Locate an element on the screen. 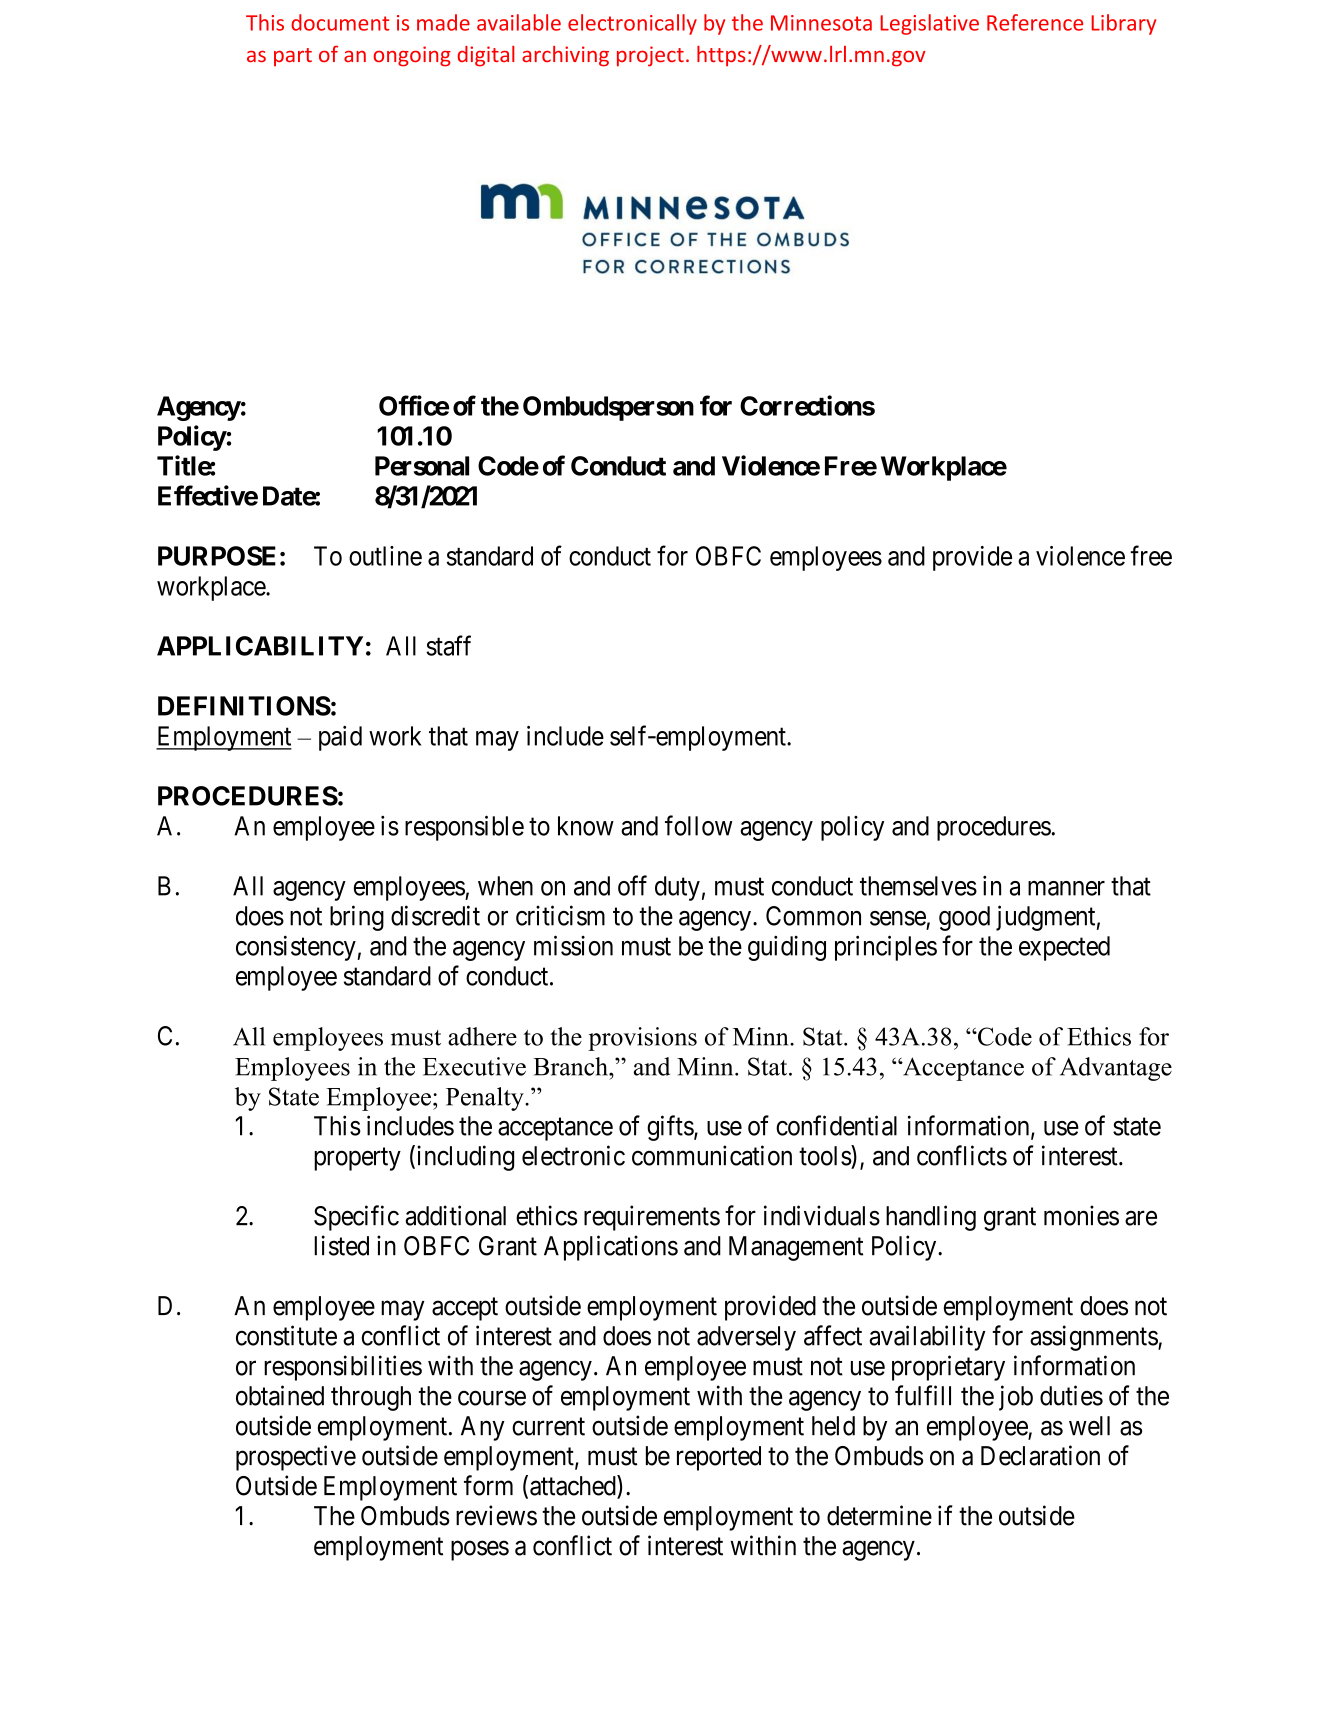 Image resolution: width=1330 pixels, height=1721 pixels. prospective is located at coordinates (296, 1458).
